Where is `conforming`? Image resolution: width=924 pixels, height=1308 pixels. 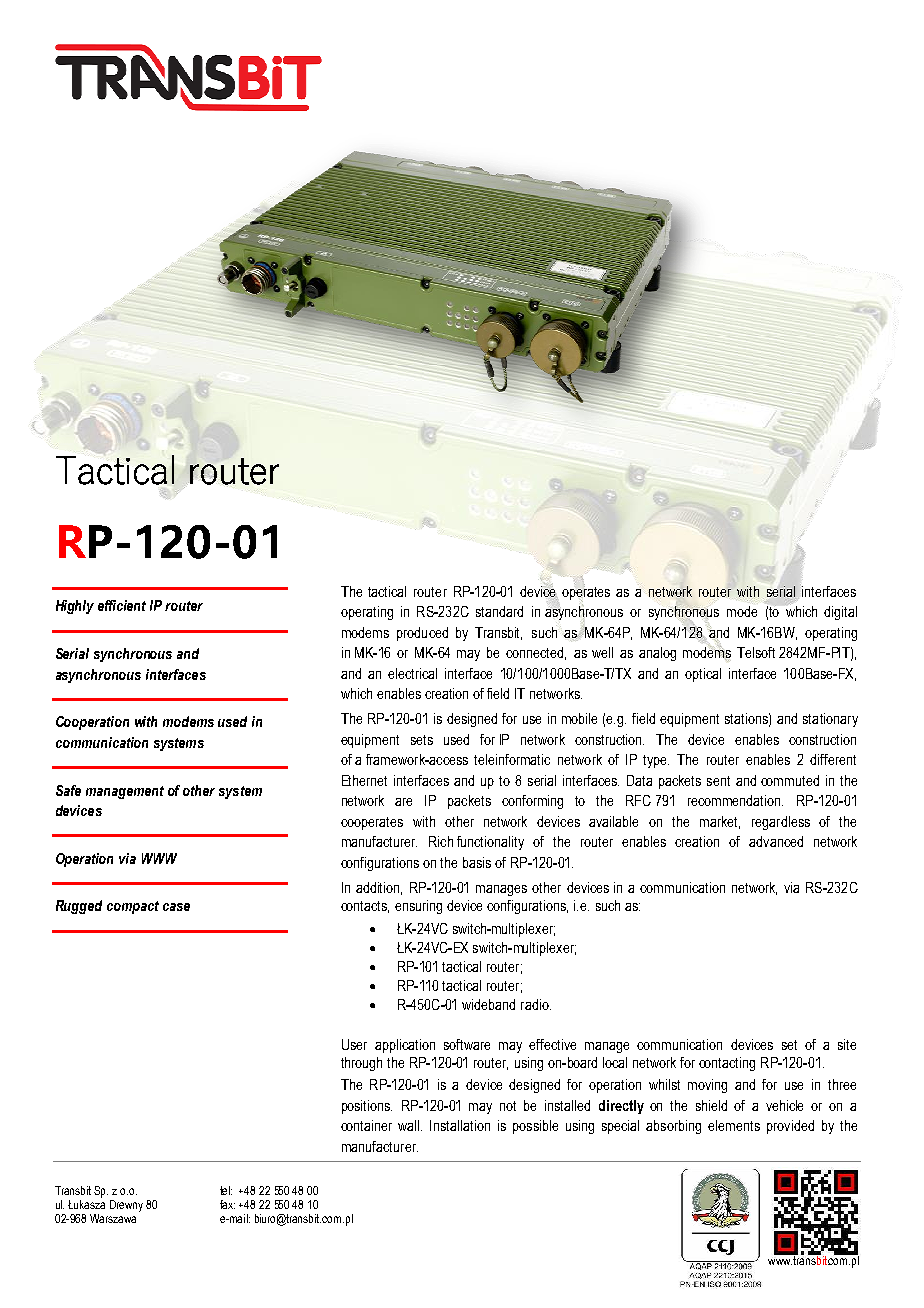
conforming is located at coordinates (532, 802).
